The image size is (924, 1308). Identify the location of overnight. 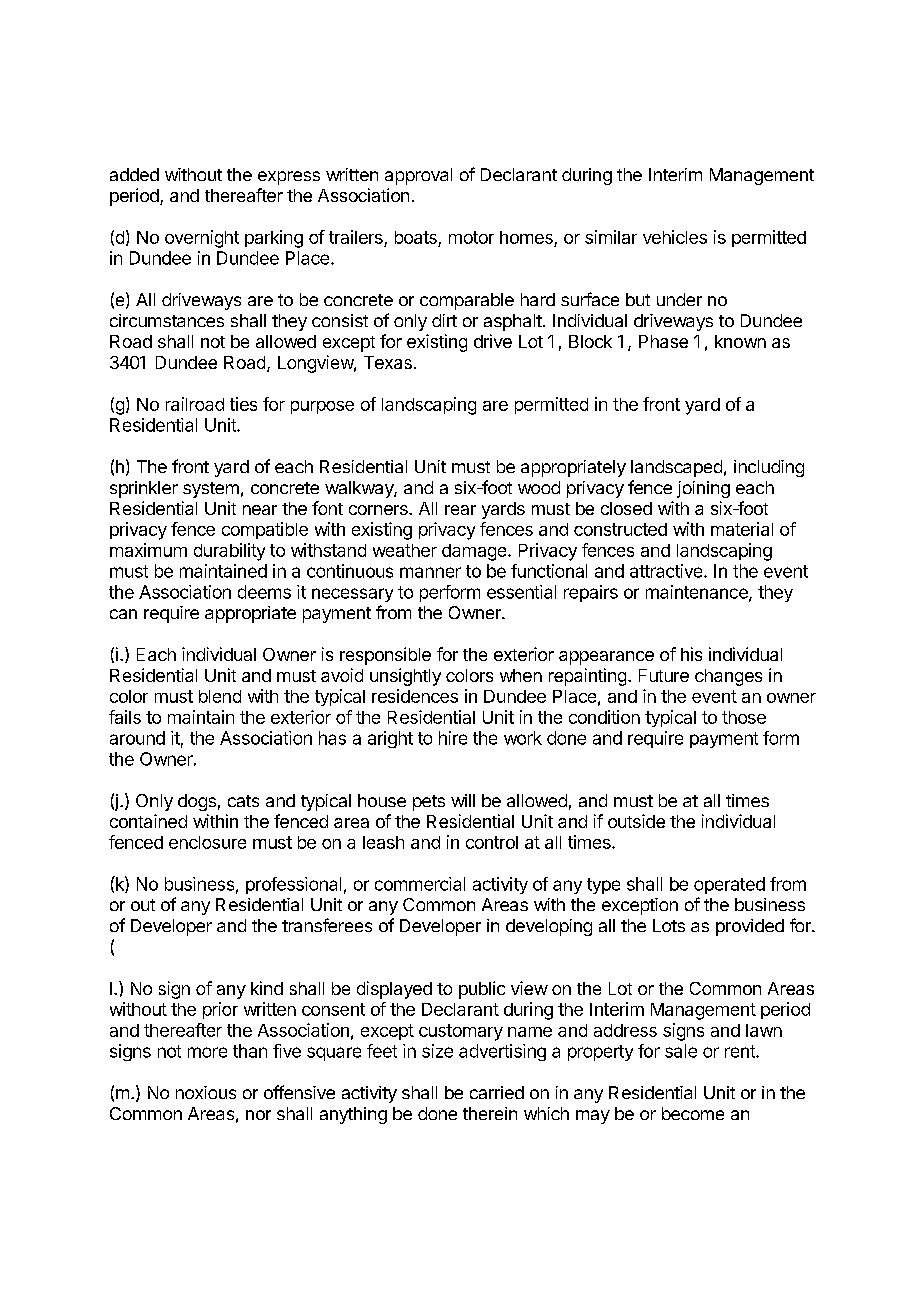
(202, 239).
